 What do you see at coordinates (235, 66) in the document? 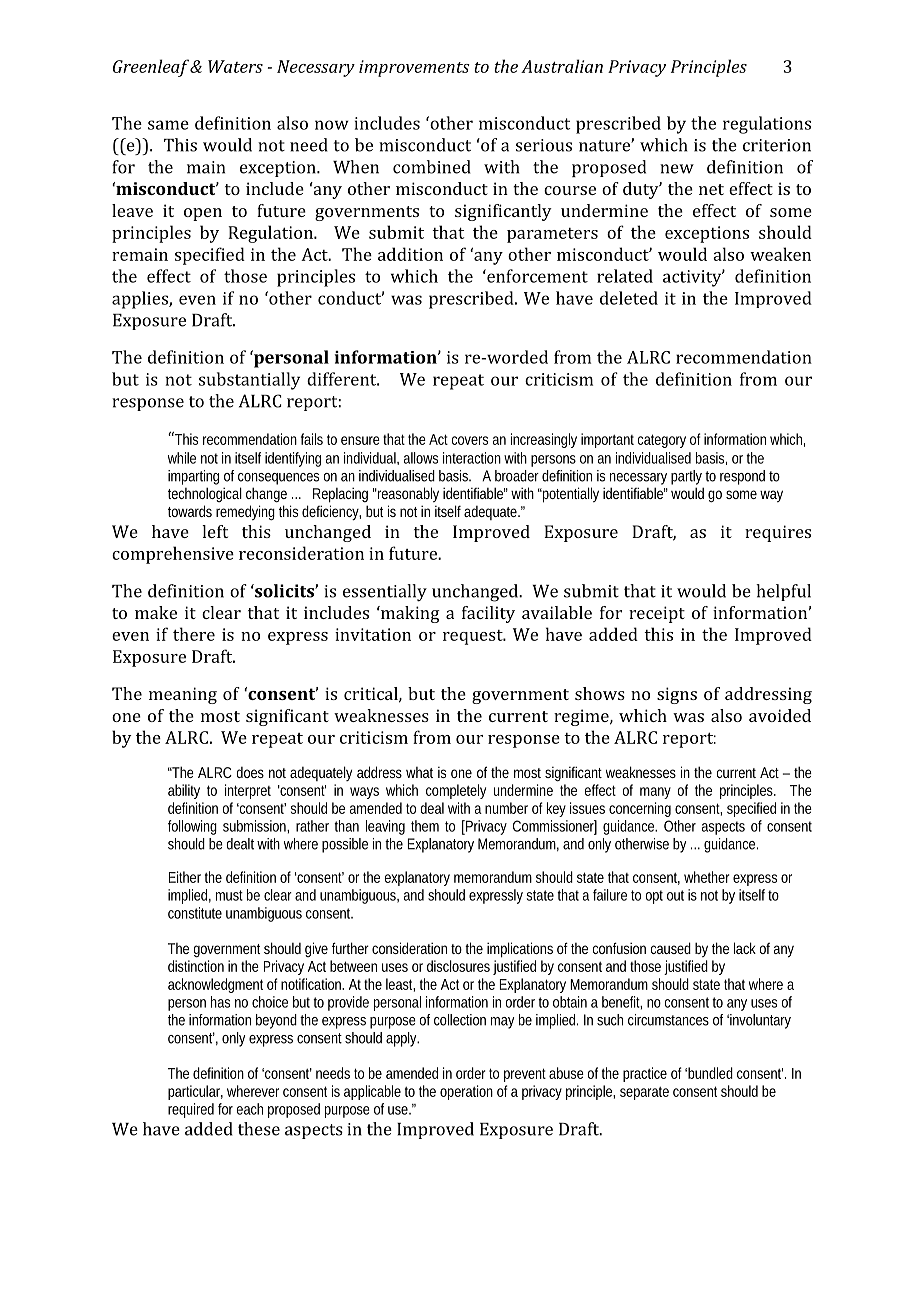
I see `Waters` at bounding box center [235, 66].
